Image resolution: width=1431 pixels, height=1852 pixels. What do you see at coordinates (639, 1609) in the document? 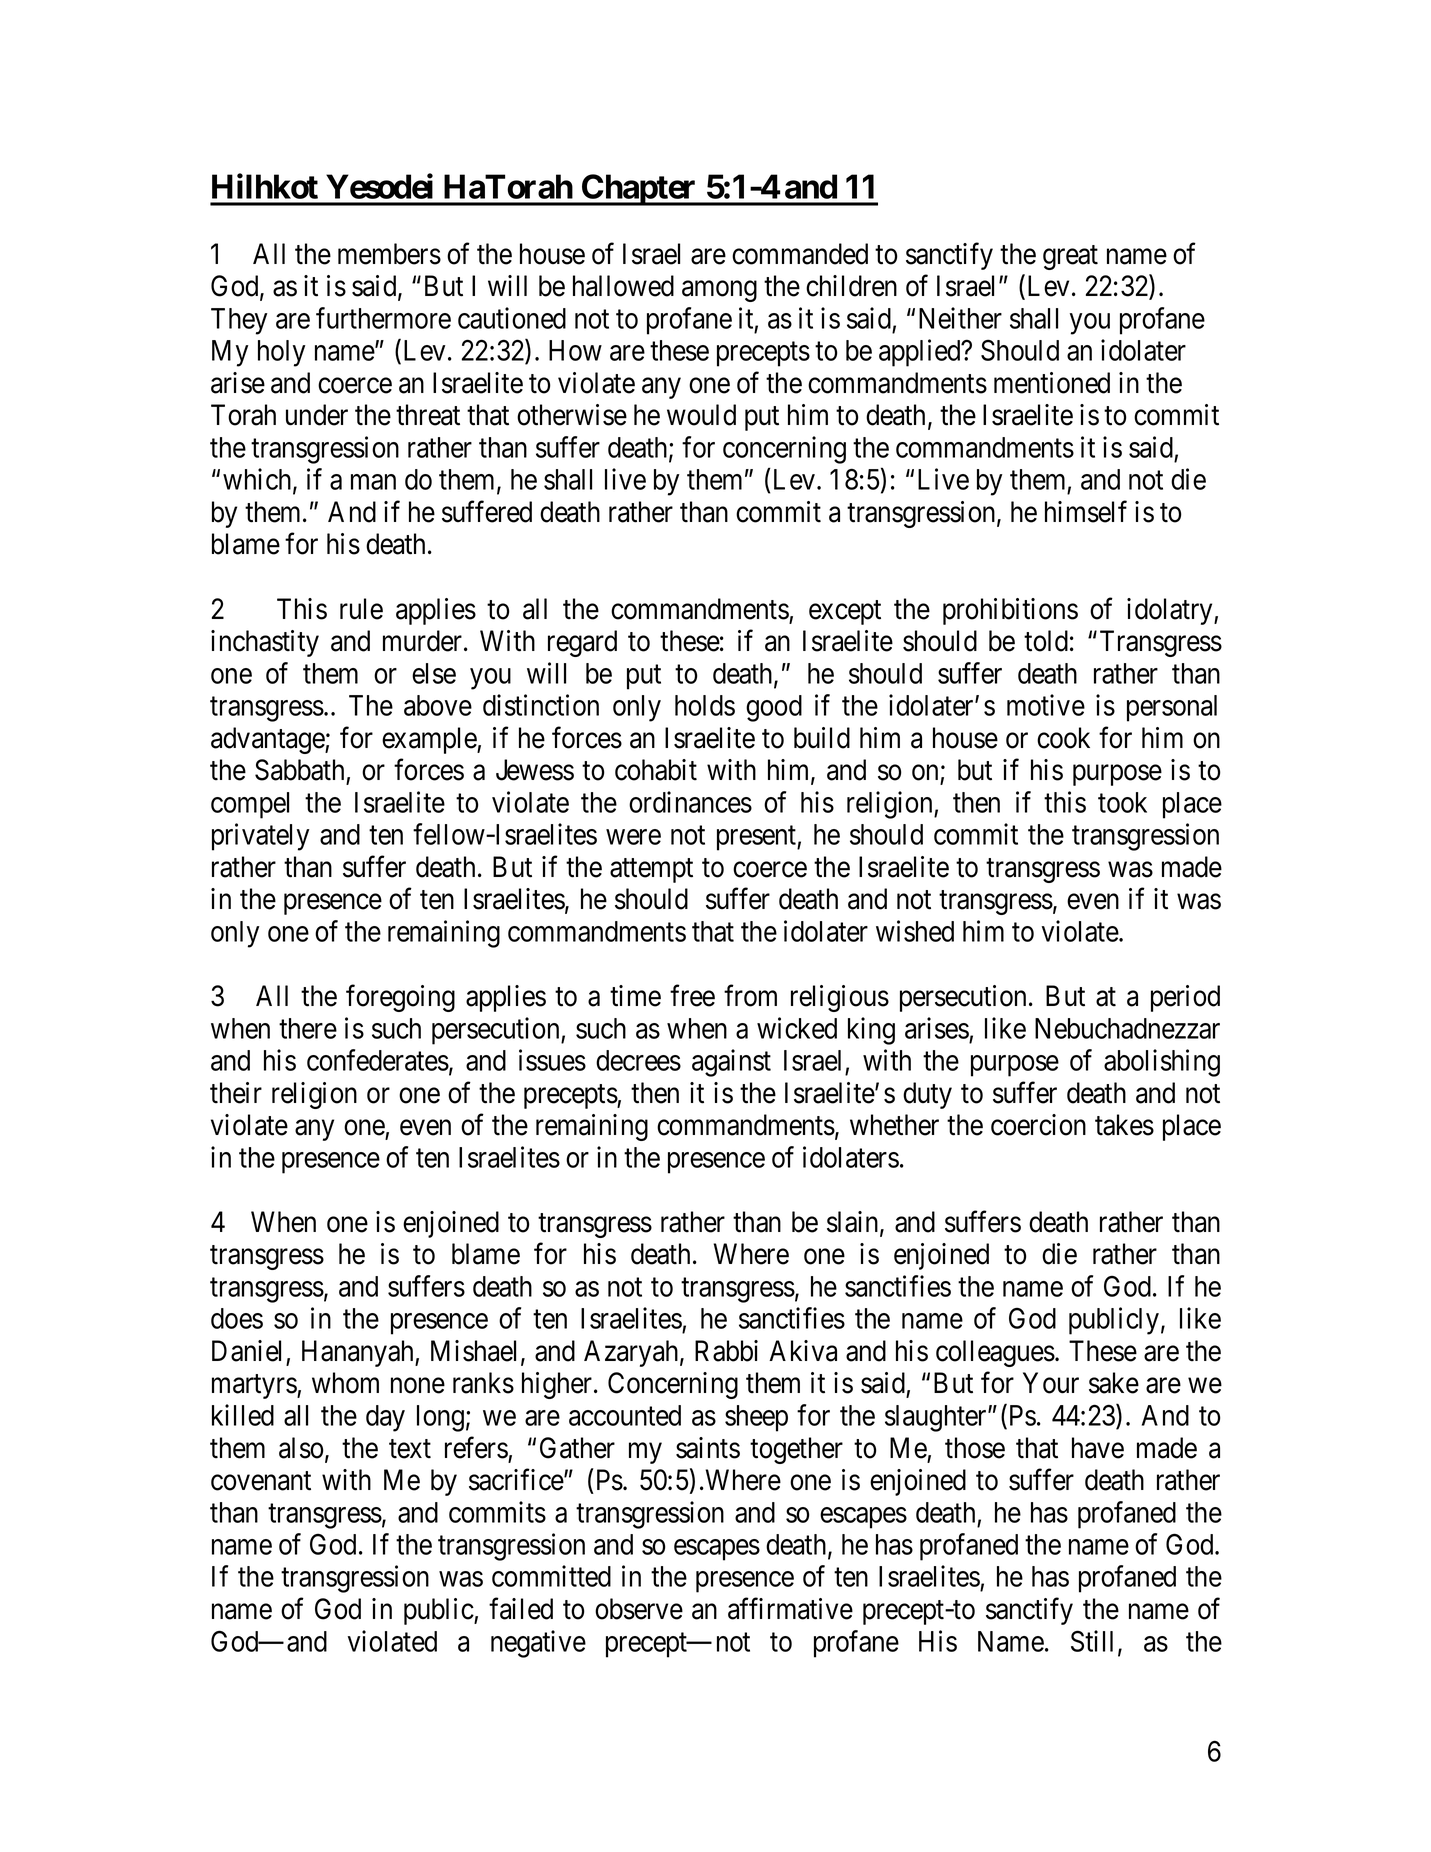
I see `observe` at bounding box center [639, 1609].
